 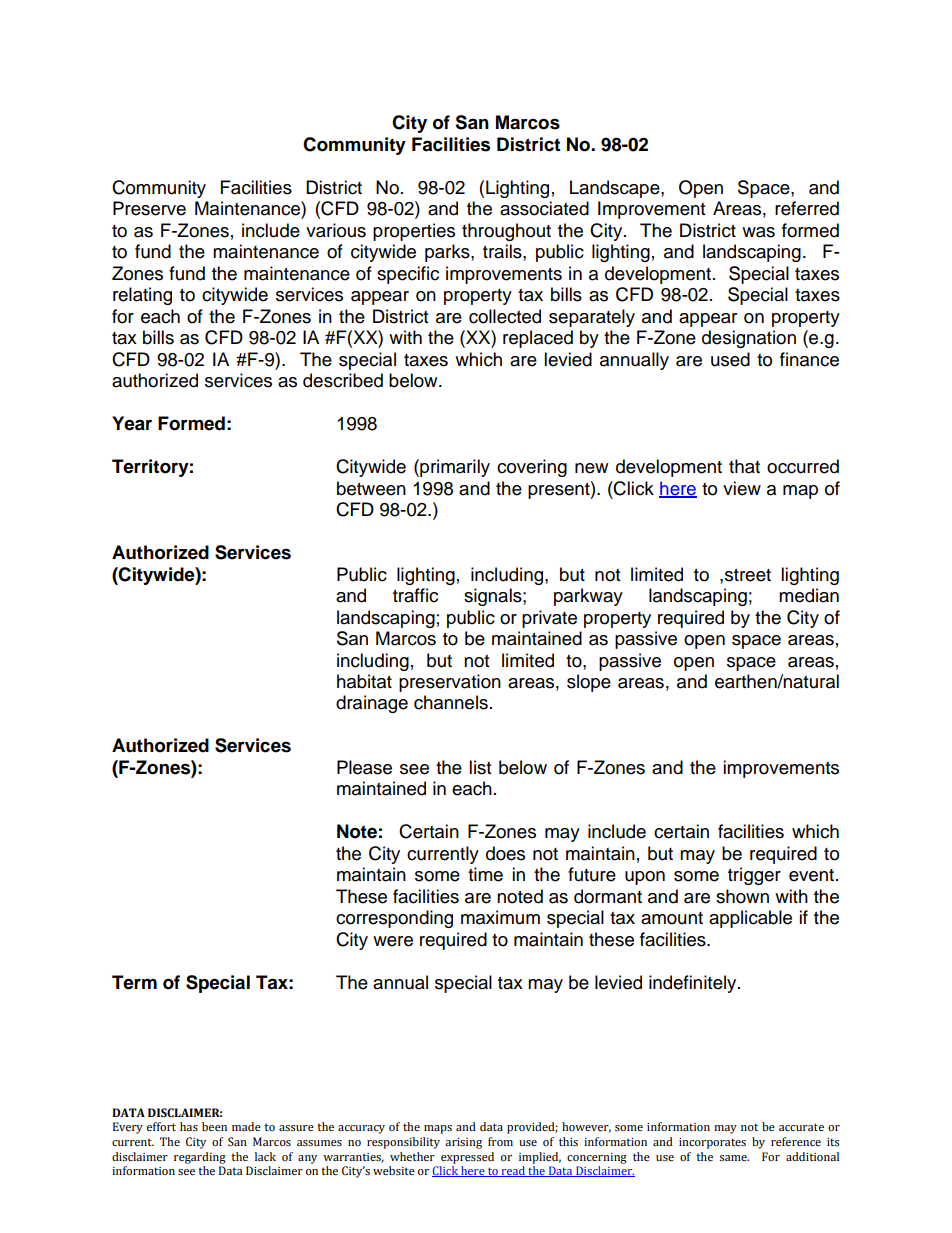 I want to click on covering, so click(x=532, y=468).
